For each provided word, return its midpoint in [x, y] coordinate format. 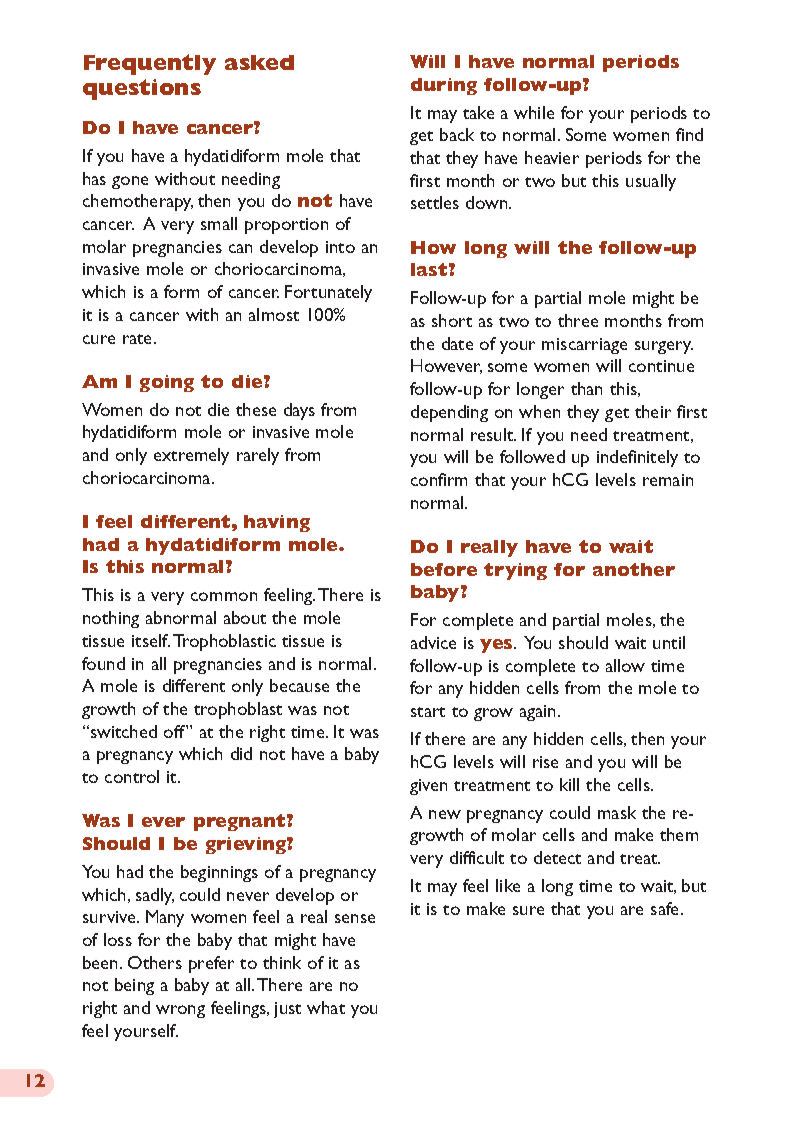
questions [142, 89]
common [224, 596]
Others [155, 962]
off [175, 731]
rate [139, 339]
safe [666, 908]
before [444, 569]
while [534, 112]
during [444, 86]
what [326, 1007]
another [634, 569]
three [578, 320]
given [428, 787]
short [452, 320]
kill [569, 784]
